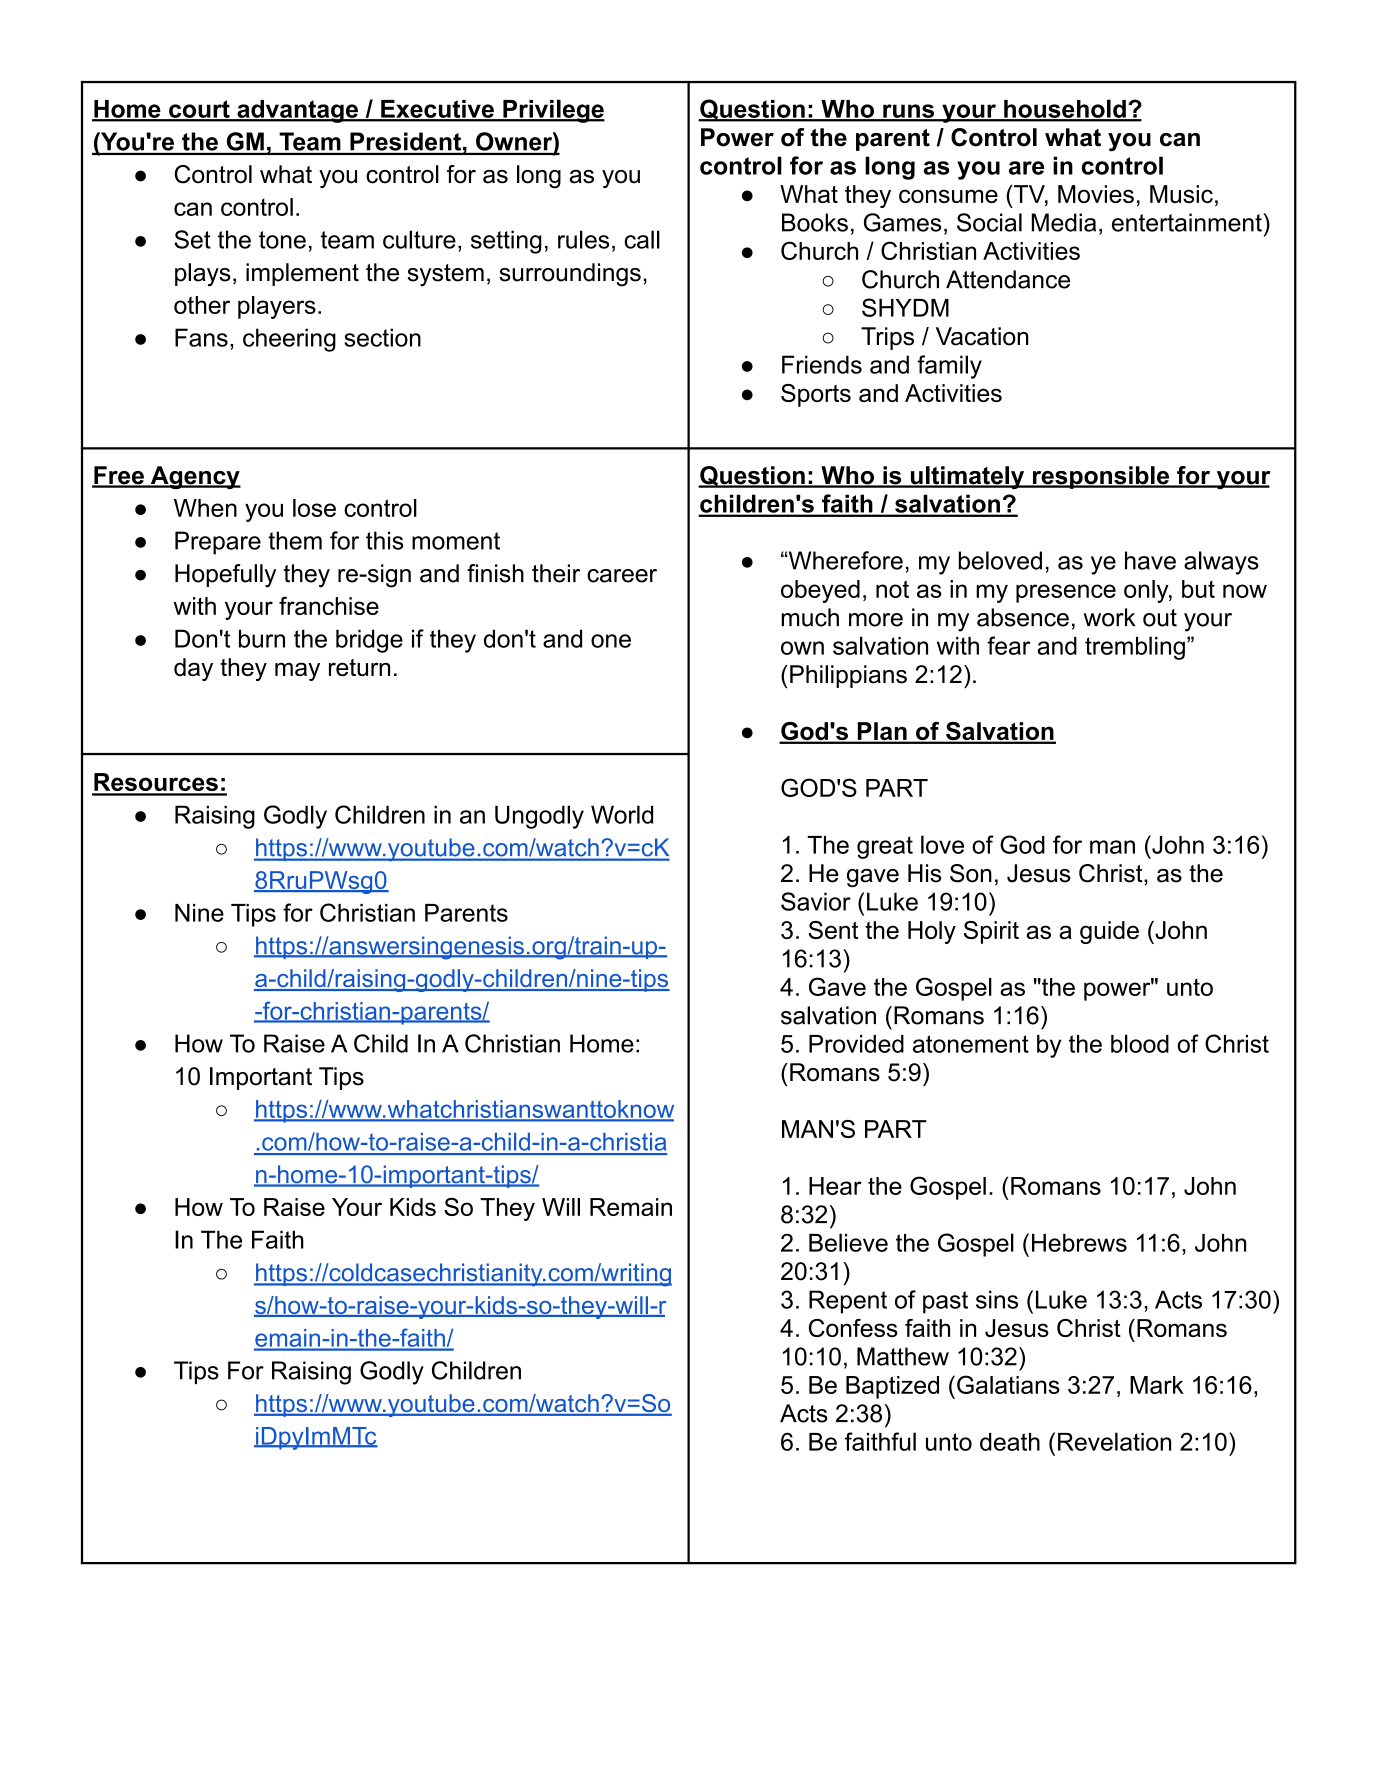 The height and width of the screenshot is (1780, 1375). What do you see at coordinates (1135, 648) in the screenshot?
I see `trembling` at bounding box center [1135, 648].
